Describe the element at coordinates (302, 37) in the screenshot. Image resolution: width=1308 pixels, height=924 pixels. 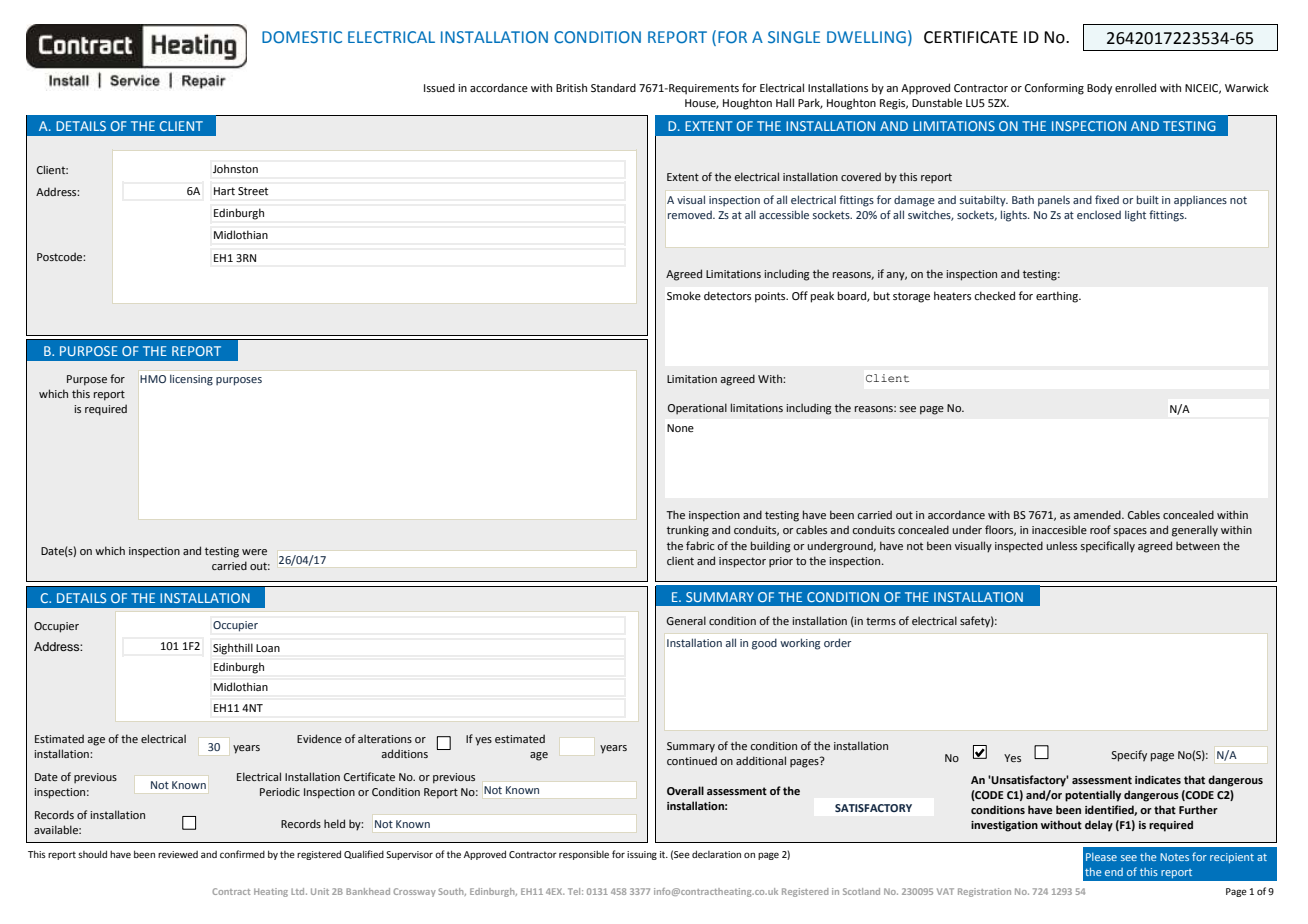
I see `DOMESTIC` at that location.
